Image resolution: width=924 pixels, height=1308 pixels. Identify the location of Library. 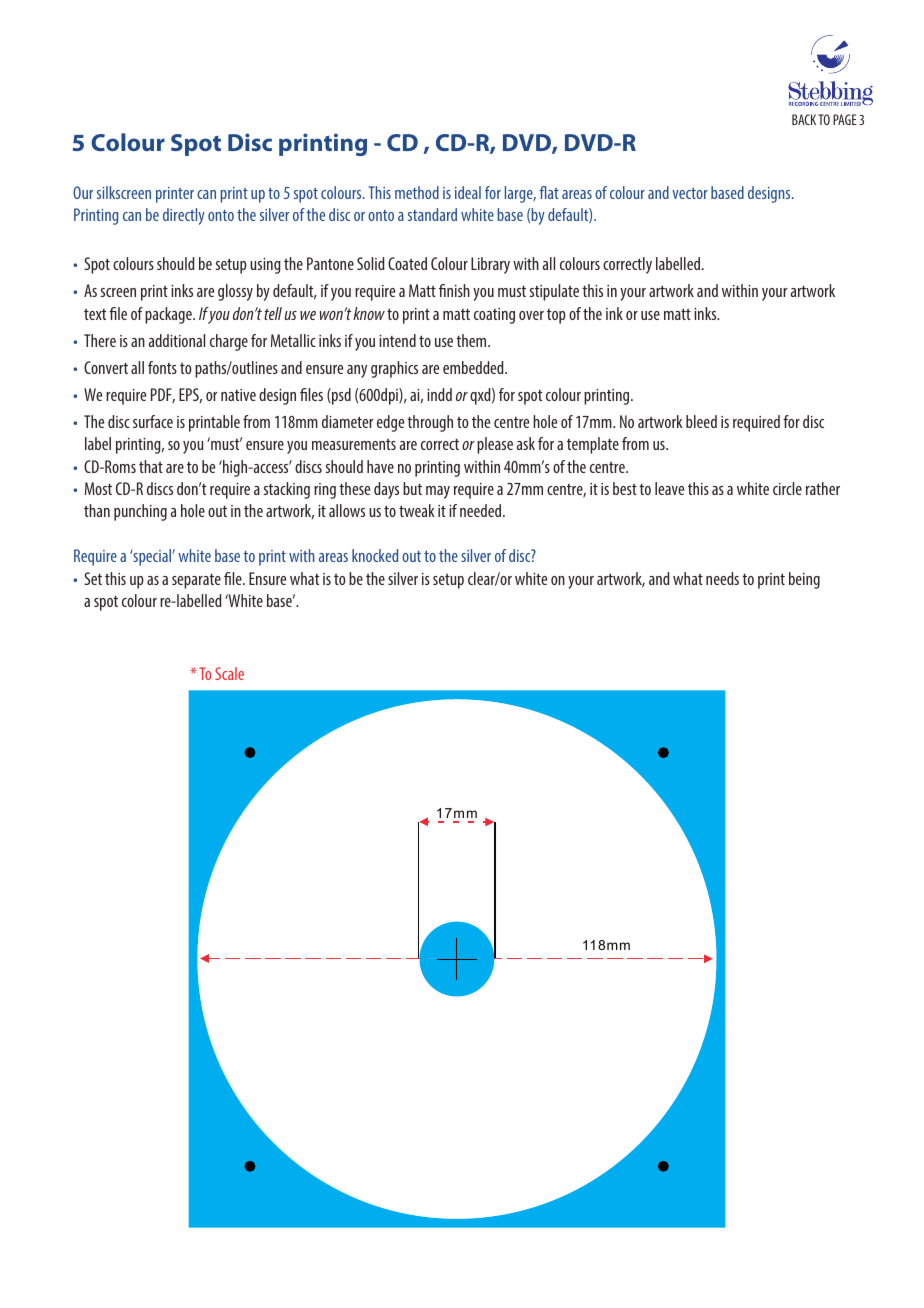
(490, 265).
